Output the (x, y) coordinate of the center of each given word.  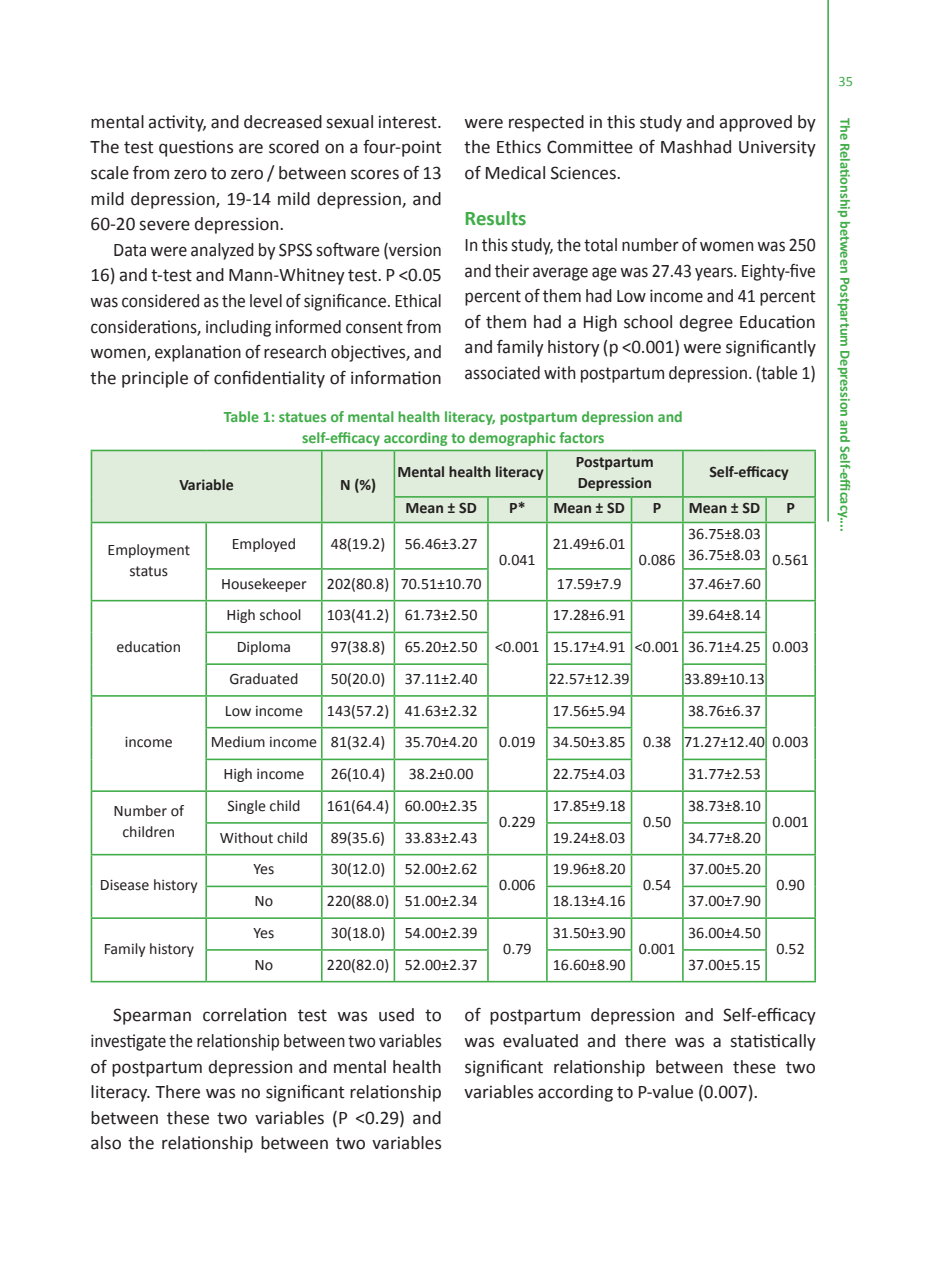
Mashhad (696, 147)
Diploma (264, 648)
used (396, 1015)
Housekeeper (264, 585)
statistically (773, 1042)
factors (581, 437)
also (106, 1143)
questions (196, 148)
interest (409, 122)
